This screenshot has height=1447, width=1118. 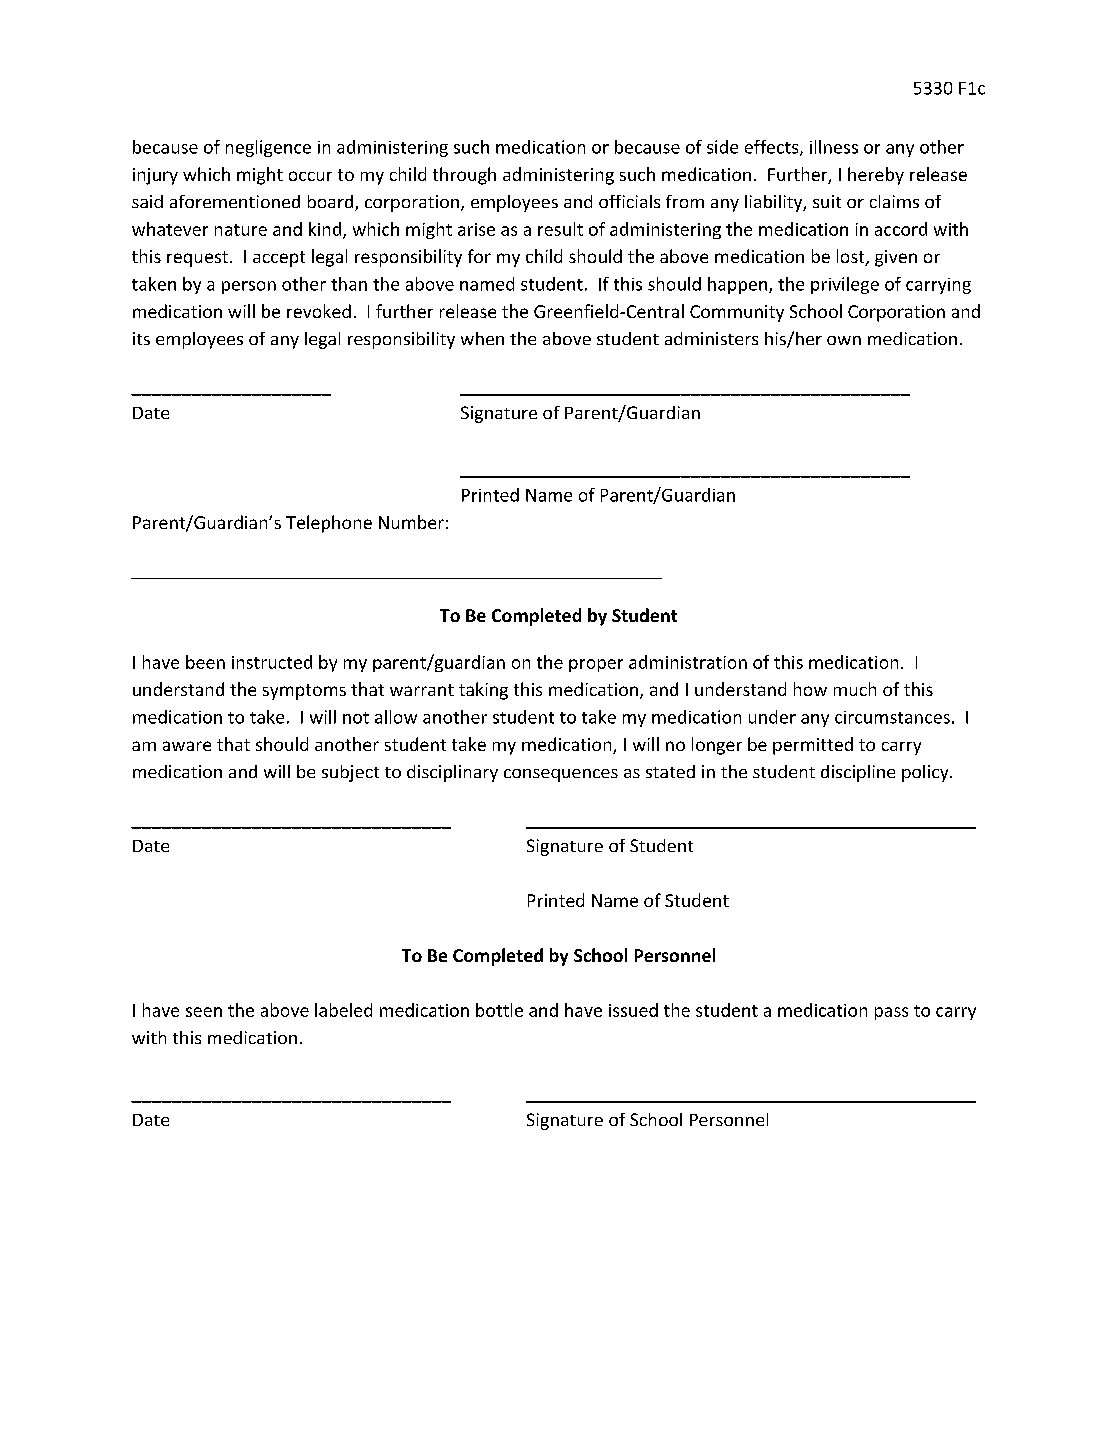 I want to click on consequences, so click(x=561, y=775).
